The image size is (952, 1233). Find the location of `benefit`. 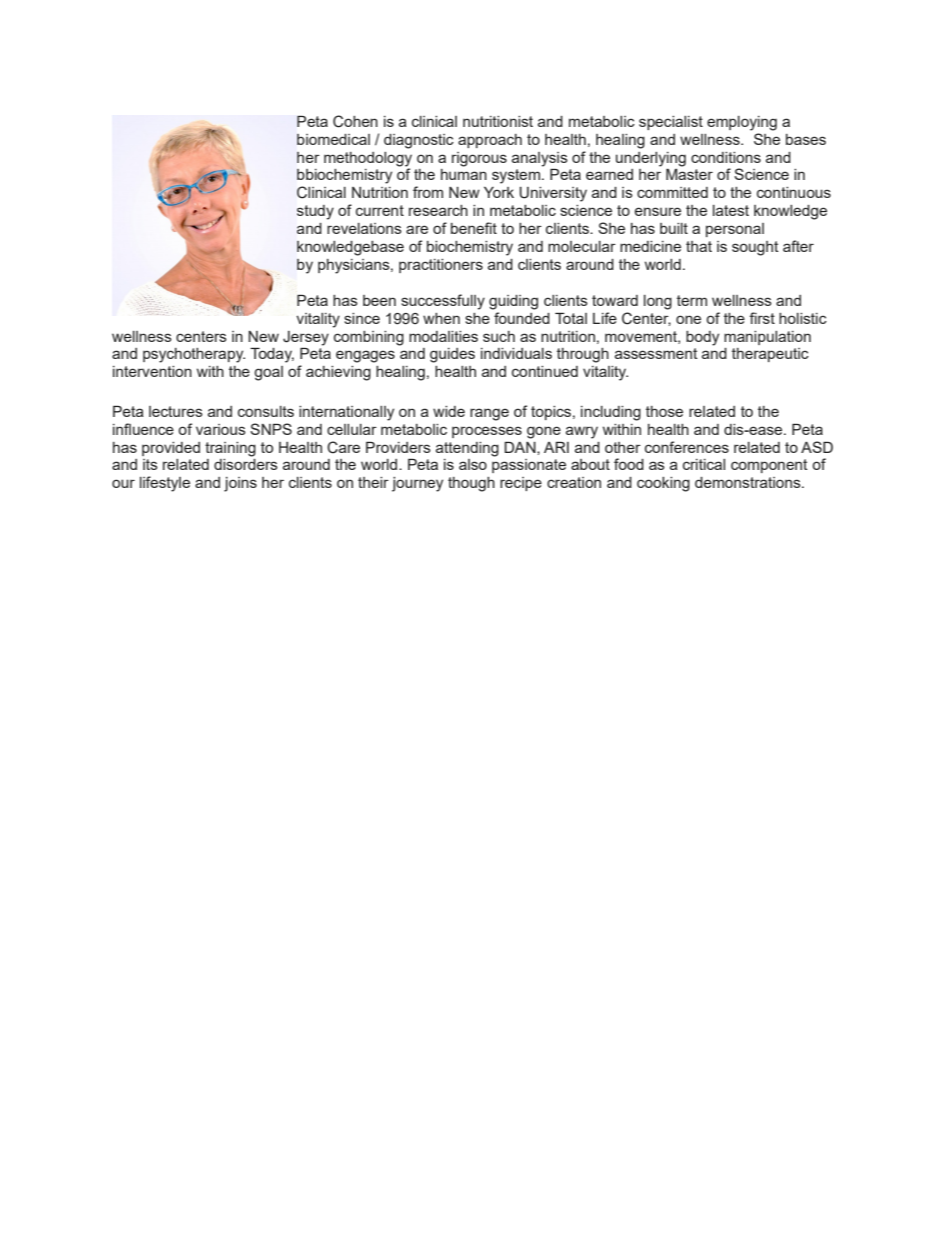

benefit is located at coordinates (474, 228).
